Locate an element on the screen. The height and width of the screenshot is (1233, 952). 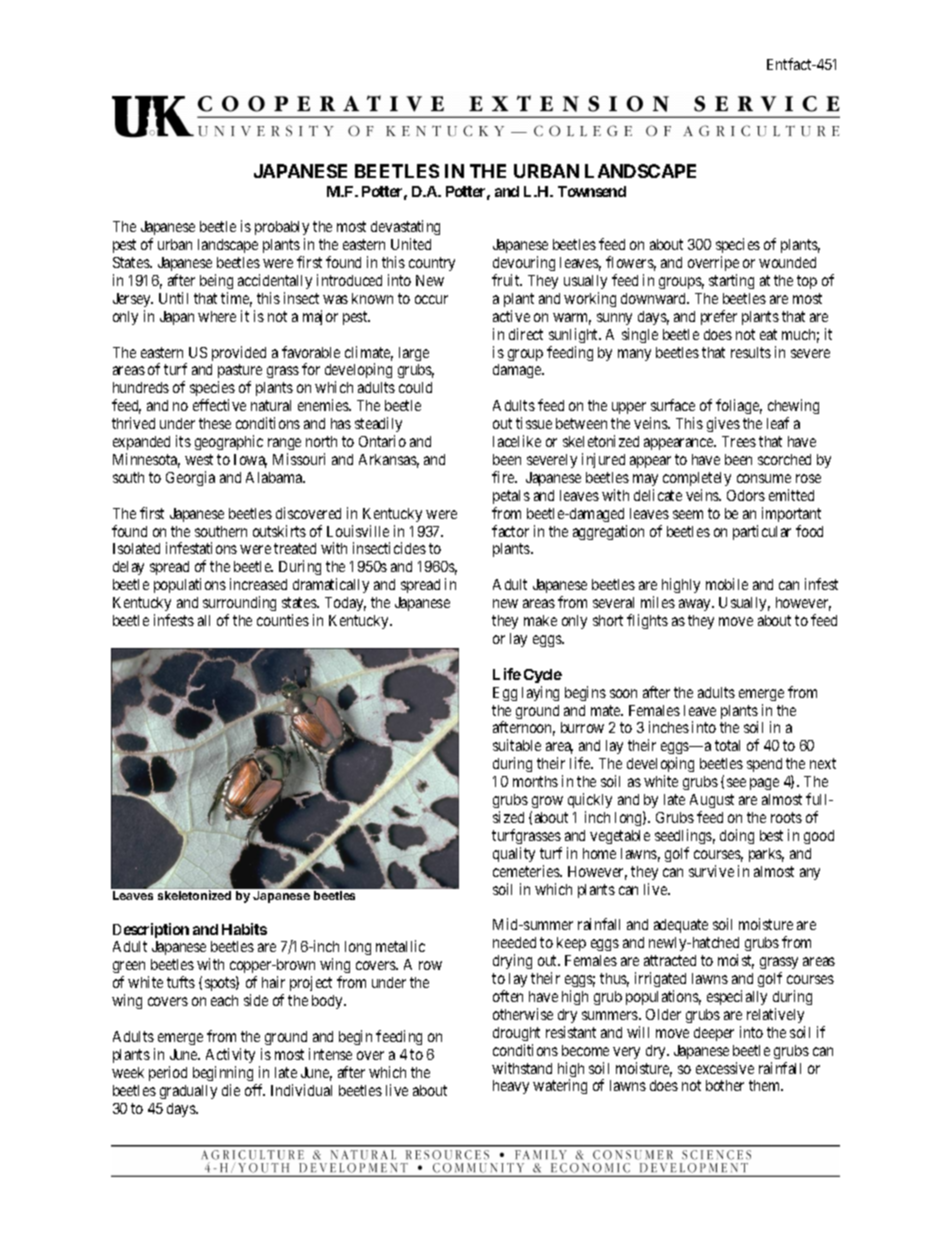
Activity is located at coordinates (230, 1055).
